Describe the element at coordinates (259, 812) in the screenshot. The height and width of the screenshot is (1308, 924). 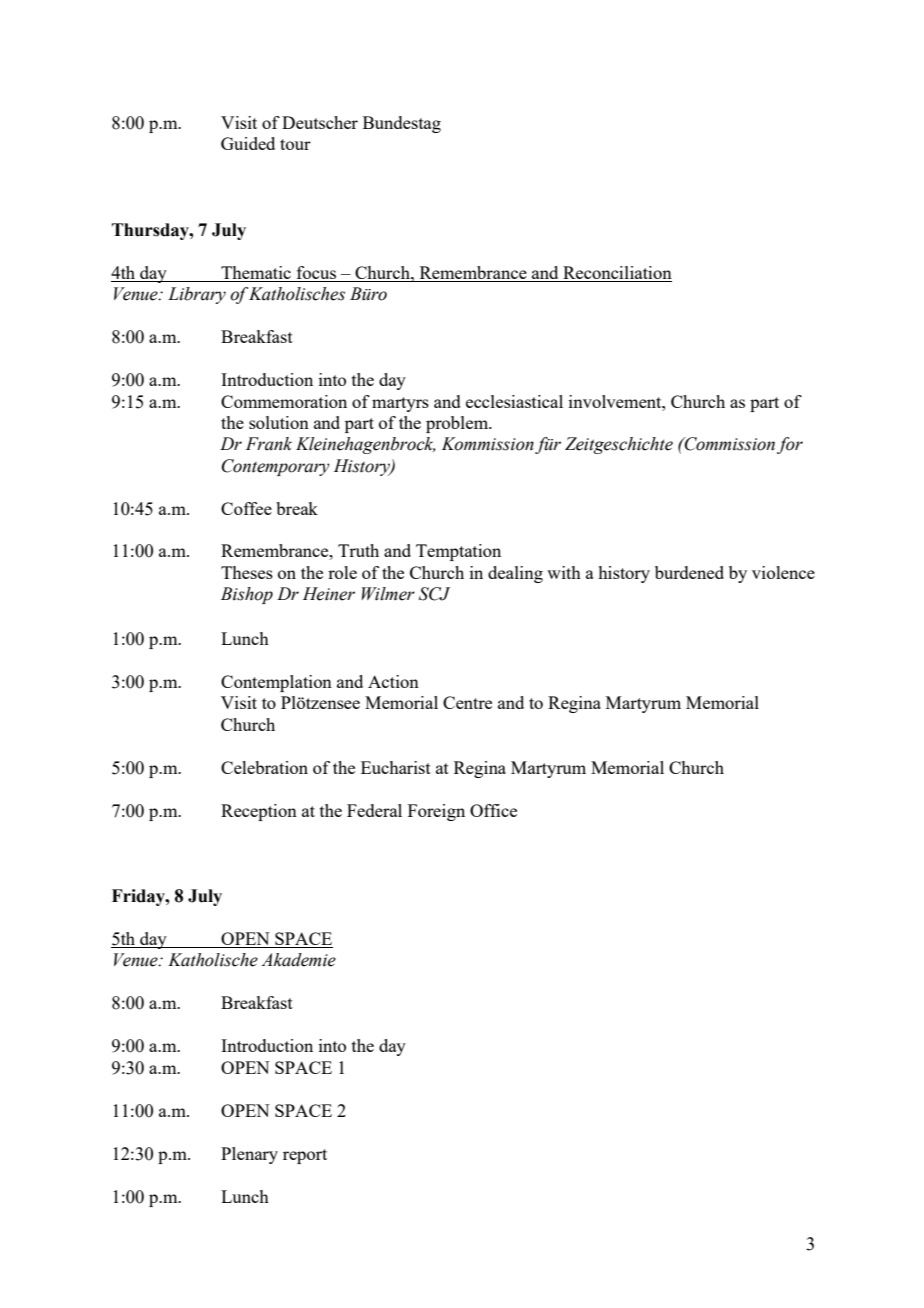
I see `Reception` at that location.
